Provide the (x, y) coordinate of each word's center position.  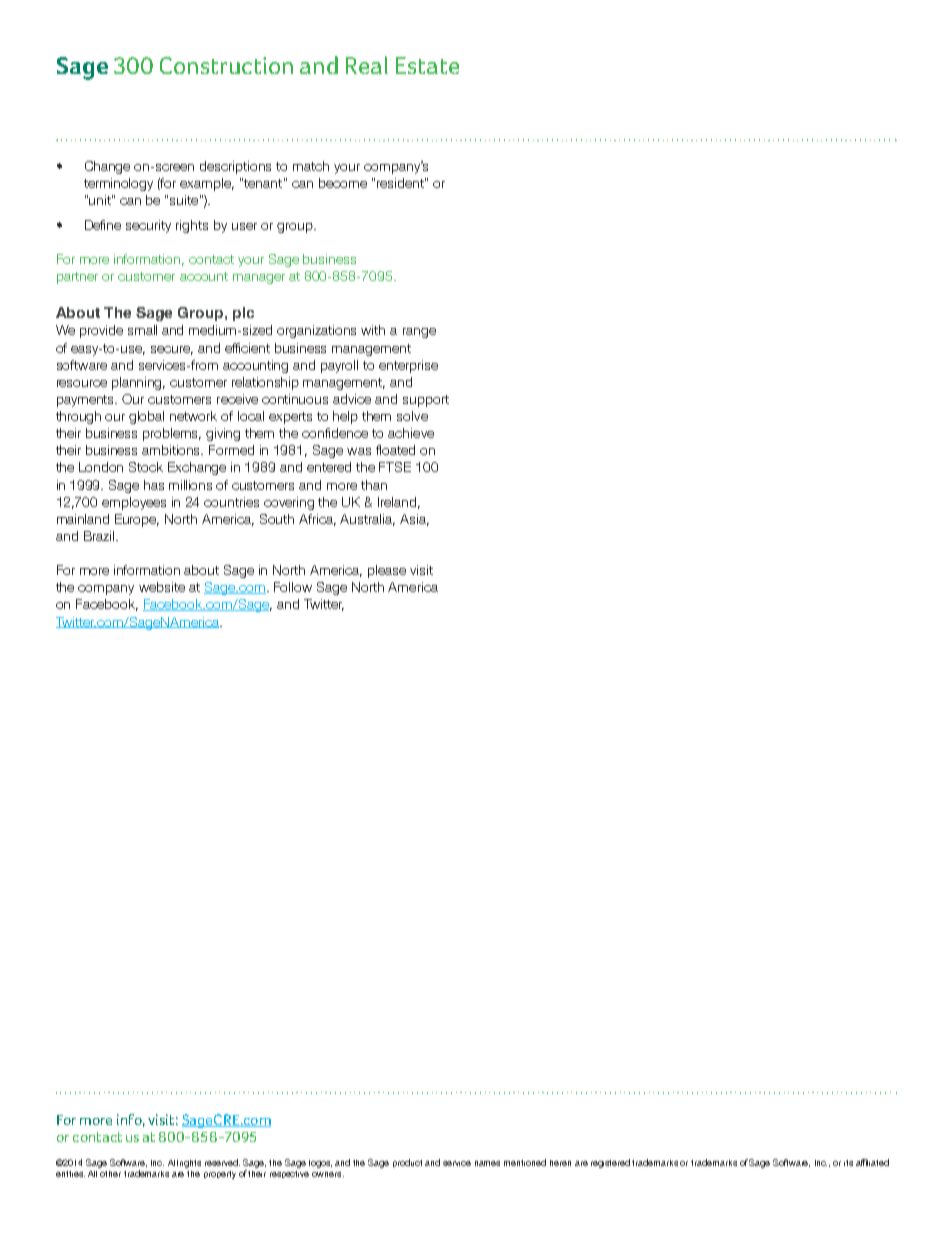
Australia (367, 520)
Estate (427, 65)
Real (367, 65)
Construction (226, 65)
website (162, 587)
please (387, 571)
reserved (222, 1162)
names (487, 1163)
